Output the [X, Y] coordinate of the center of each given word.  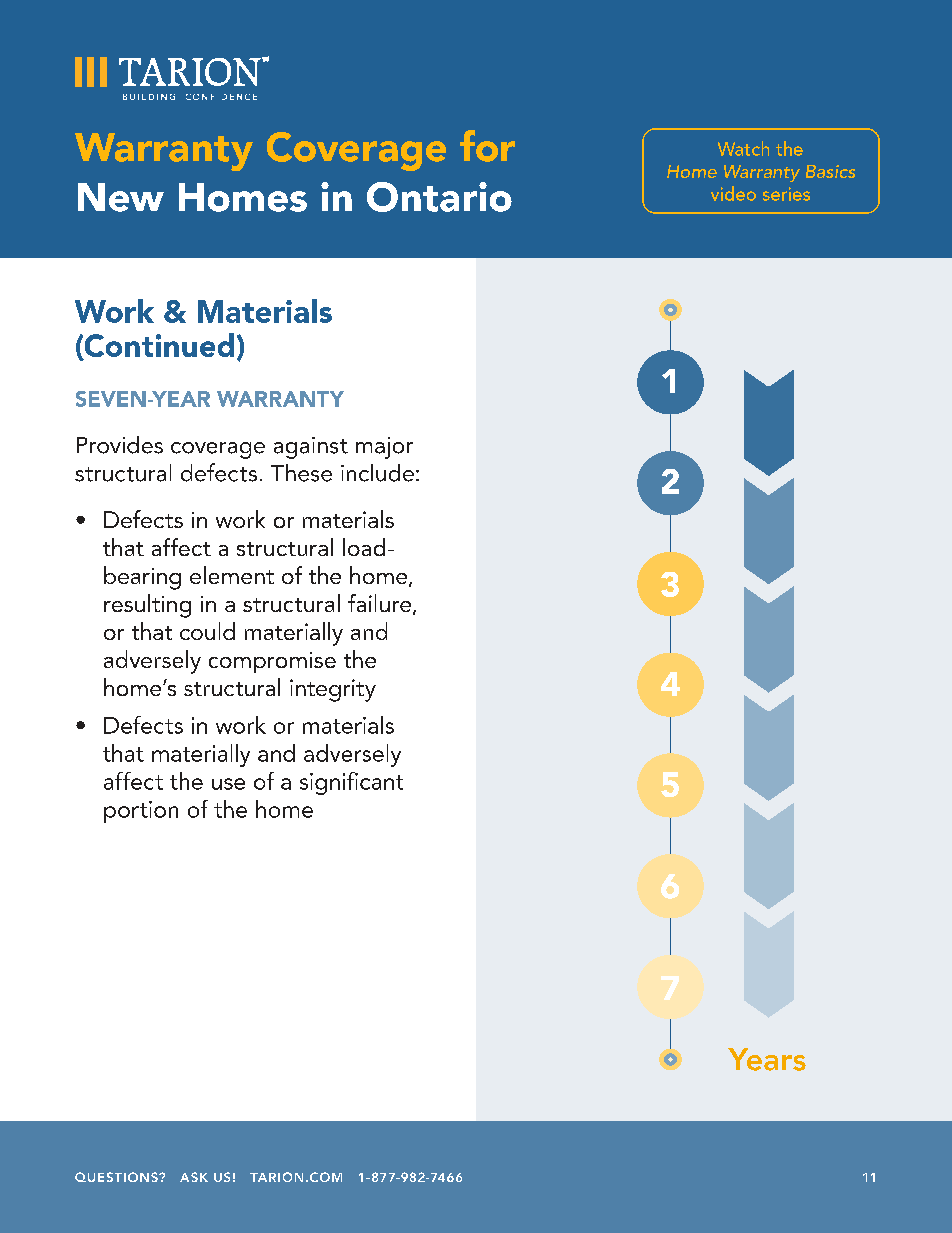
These [301, 473]
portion [141, 812]
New [121, 197]
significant [351, 783]
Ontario [439, 197]
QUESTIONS [117, 1177]
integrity [333, 690]
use [228, 784]
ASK [194, 1177]
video [733, 193]
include [377, 473]
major [384, 448]
